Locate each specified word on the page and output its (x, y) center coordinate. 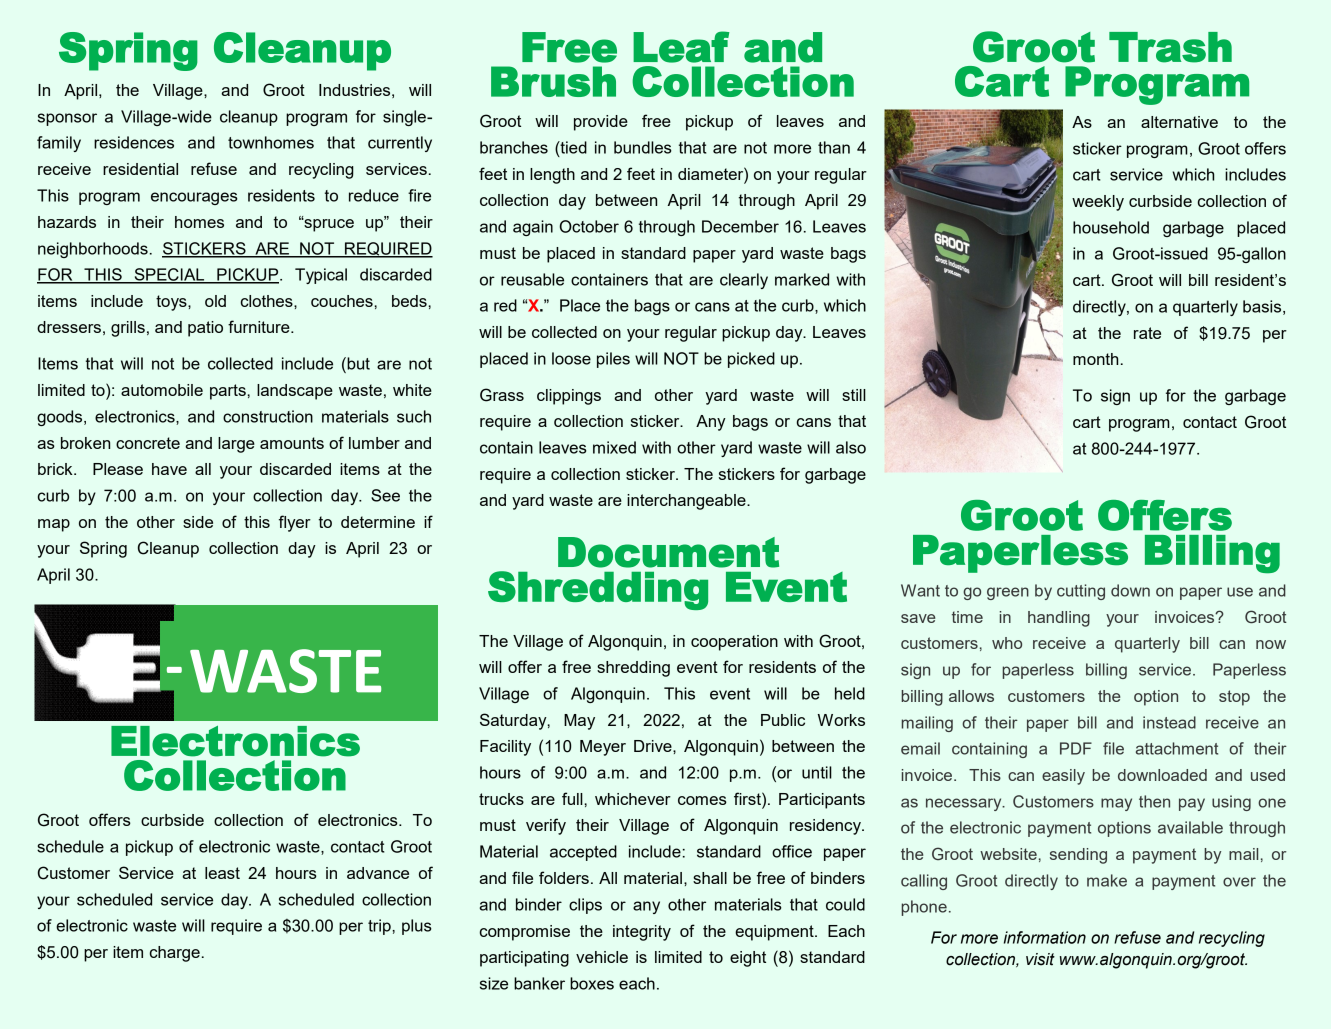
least (222, 873)
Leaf (681, 47)
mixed (614, 447)
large (236, 445)
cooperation (734, 643)
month (1095, 359)
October (589, 226)
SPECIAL (169, 275)
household (1111, 227)
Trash (1170, 47)
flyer (295, 523)
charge (175, 954)
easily (1063, 777)
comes (702, 800)
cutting (1081, 592)
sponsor (67, 119)
